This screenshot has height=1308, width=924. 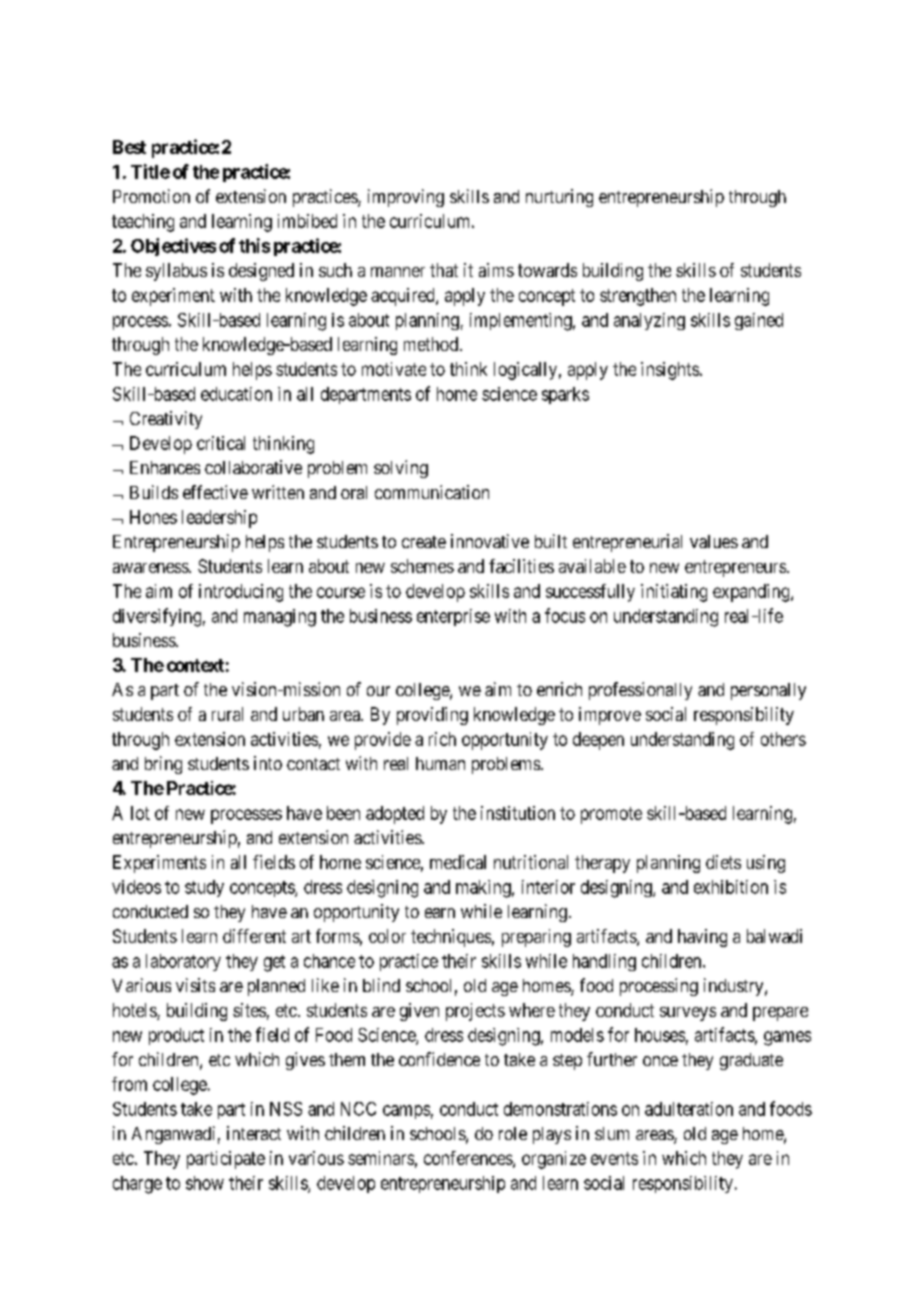 I want to click on medical, so click(x=458, y=862).
